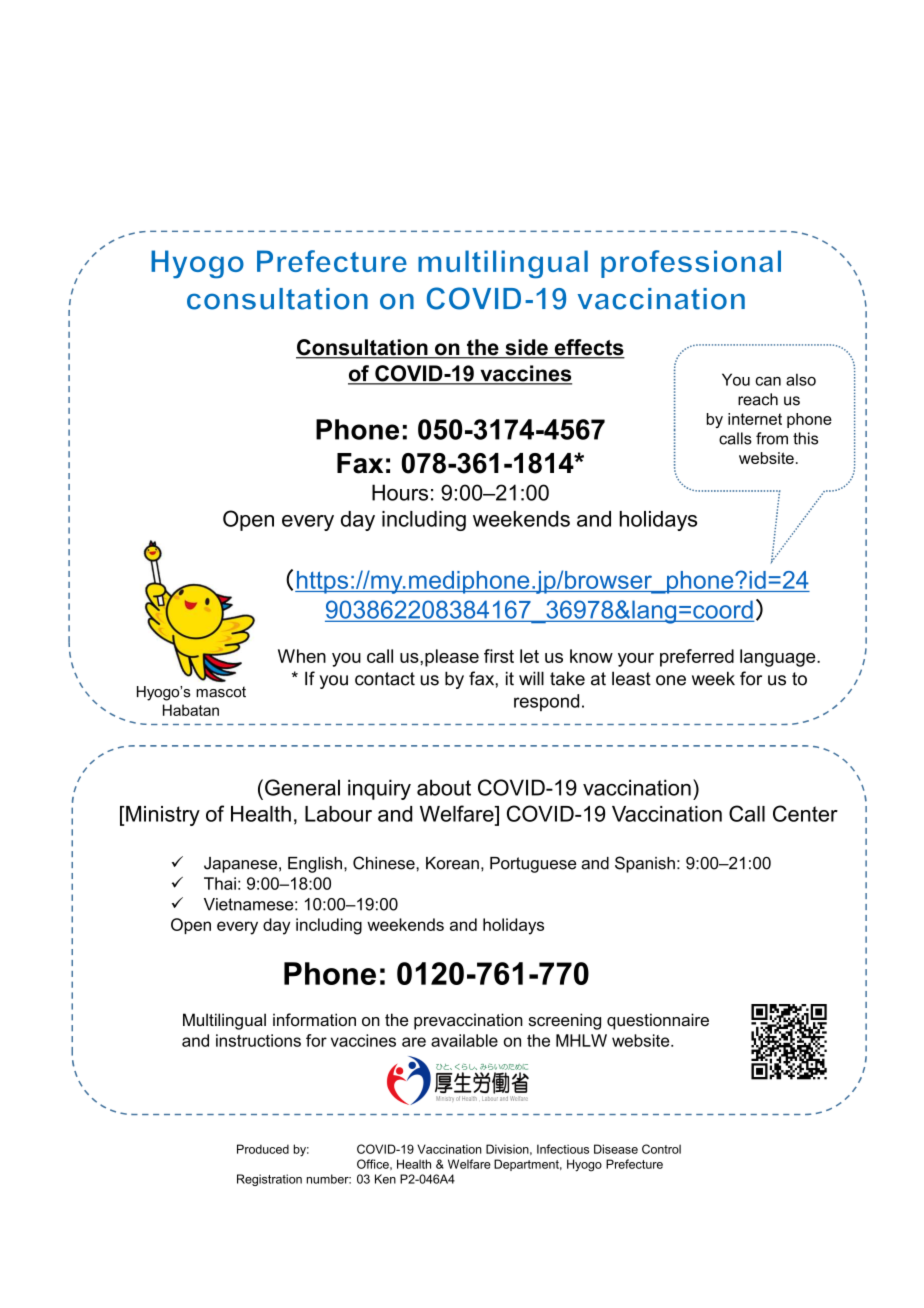  What do you see at coordinates (444, 787) in the screenshot?
I see `about` at bounding box center [444, 787].
